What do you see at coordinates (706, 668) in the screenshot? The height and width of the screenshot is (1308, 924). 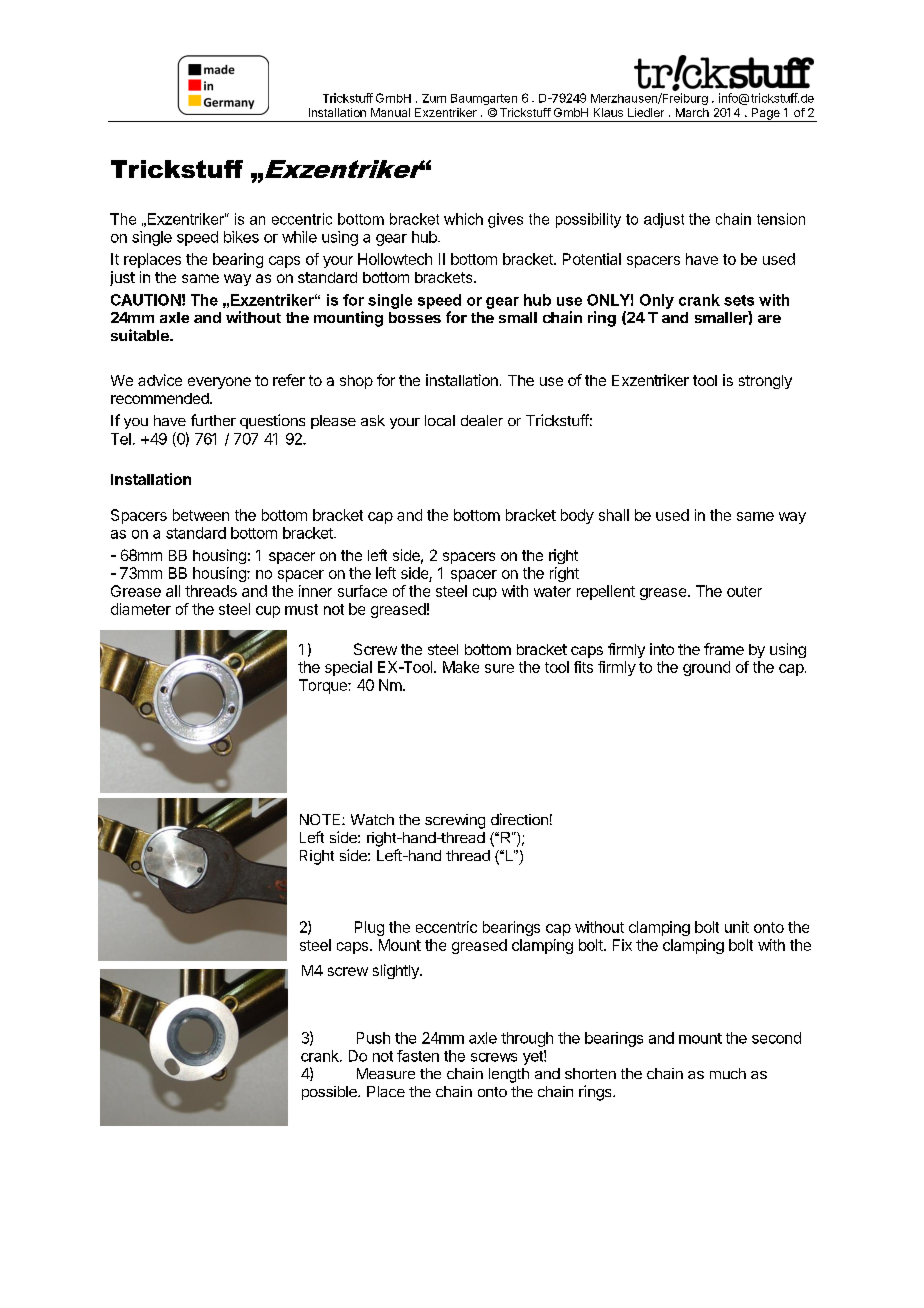 I see `ground` at bounding box center [706, 668].
